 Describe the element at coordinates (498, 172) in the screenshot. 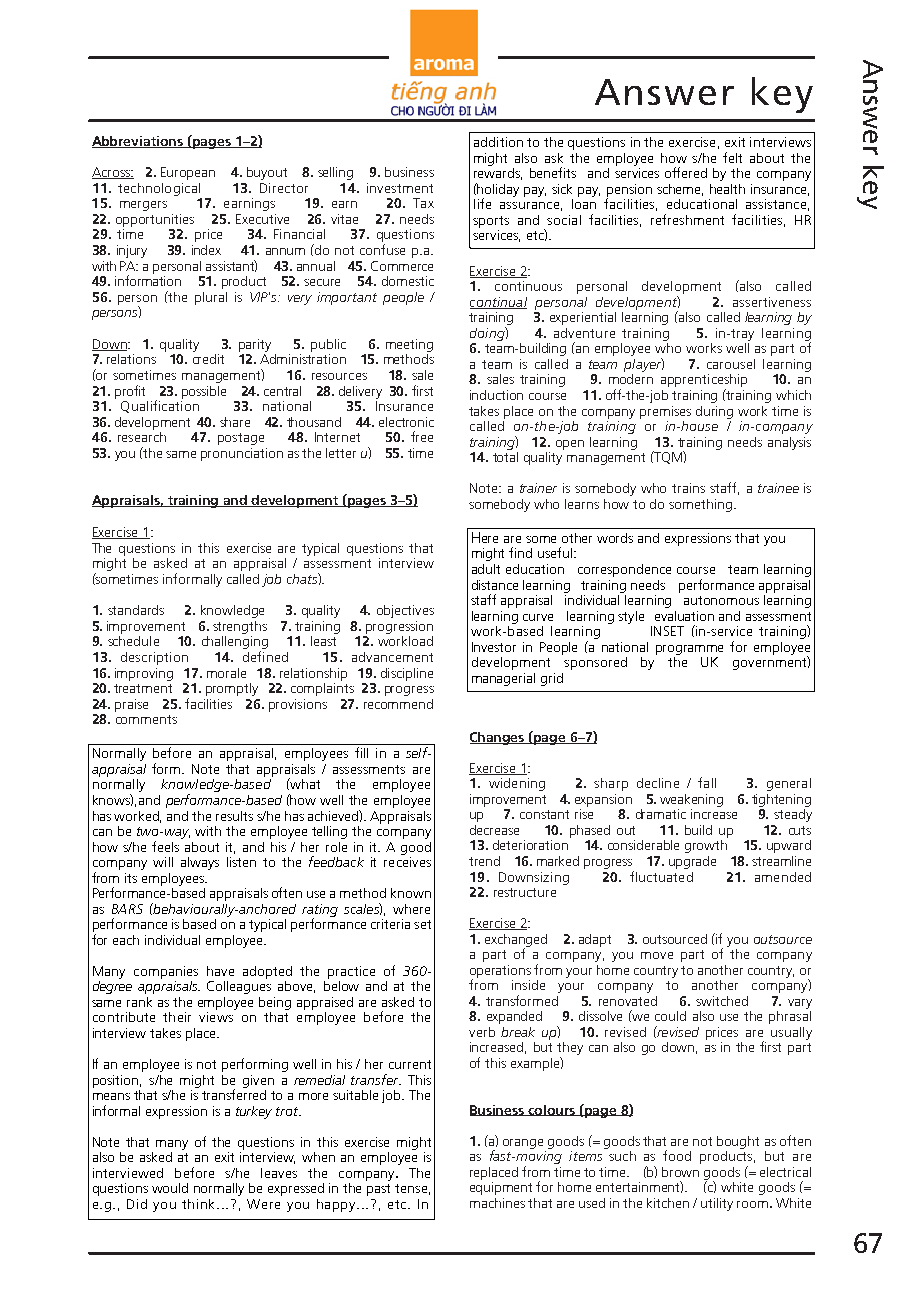

I see `rewards` at that location.
